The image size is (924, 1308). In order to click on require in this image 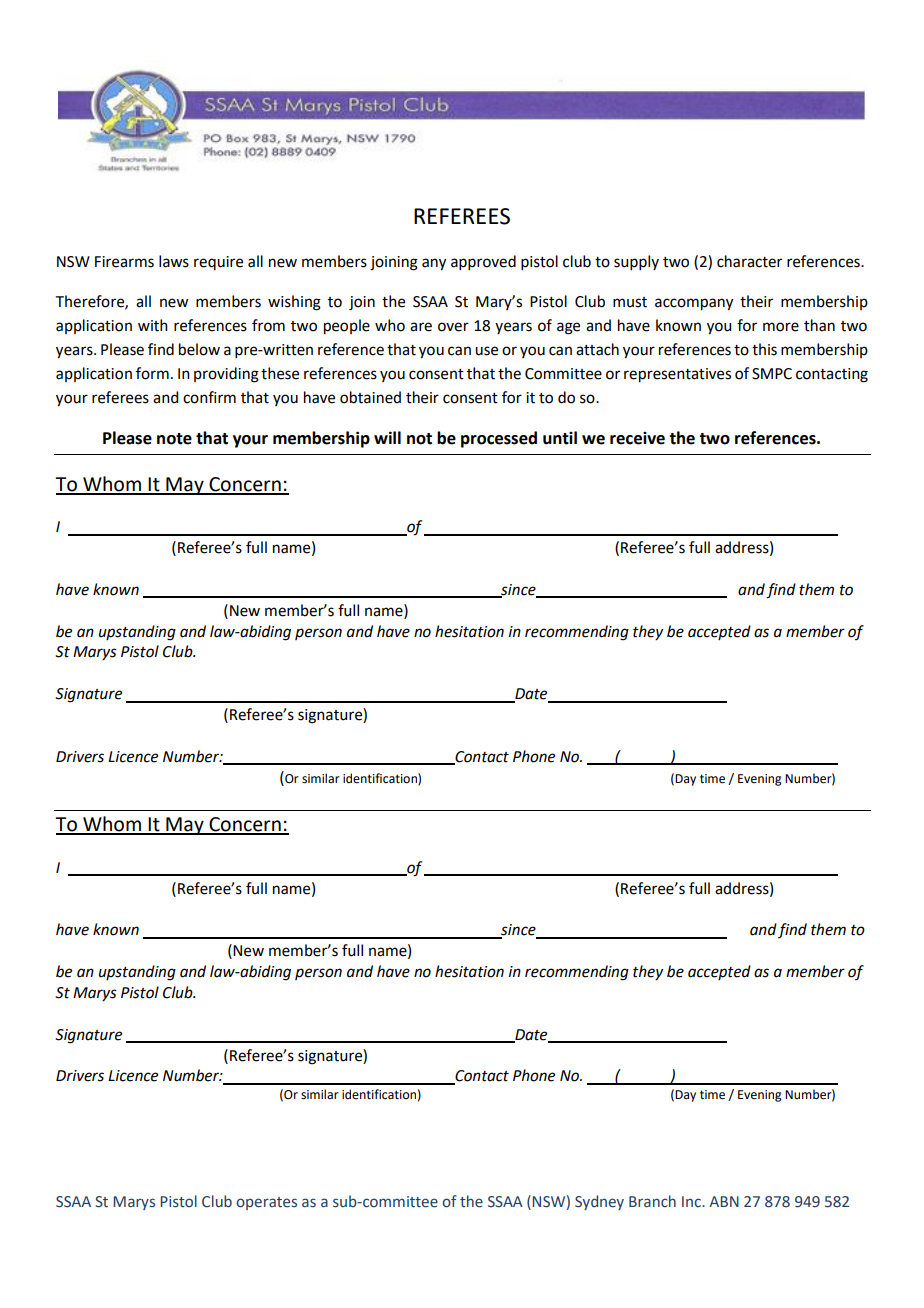, I will do `click(218, 263)`.
